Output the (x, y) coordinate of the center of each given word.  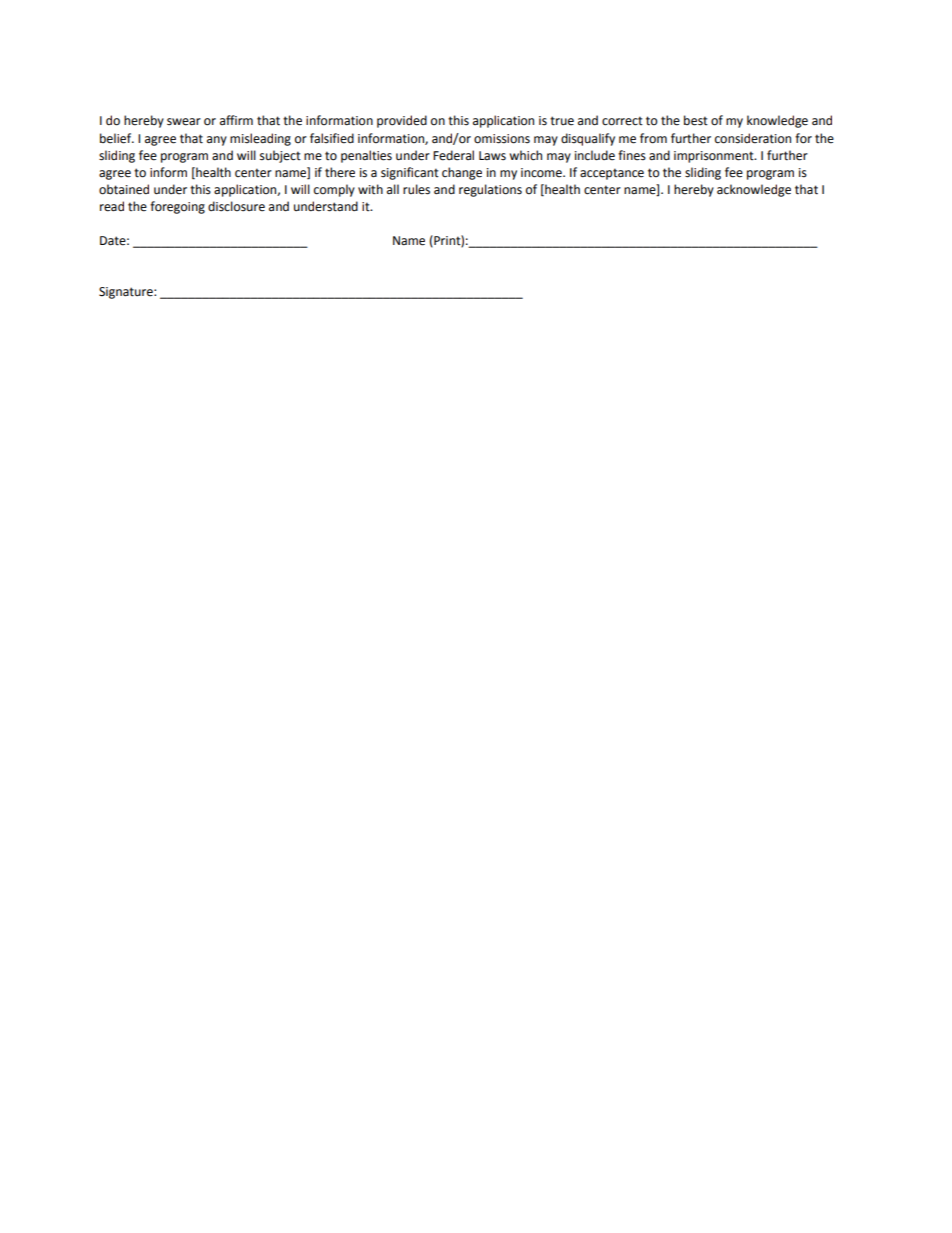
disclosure (236, 206)
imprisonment (715, 157)
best (696, 120)
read (112, 206)
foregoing (177, 207)
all (393, 189)
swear (184, 122)
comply (334, 190)
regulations (490, 190)
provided (402, 121)
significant (410, 173)
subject (280, 156)
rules (416, 189)
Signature (127, 293)
